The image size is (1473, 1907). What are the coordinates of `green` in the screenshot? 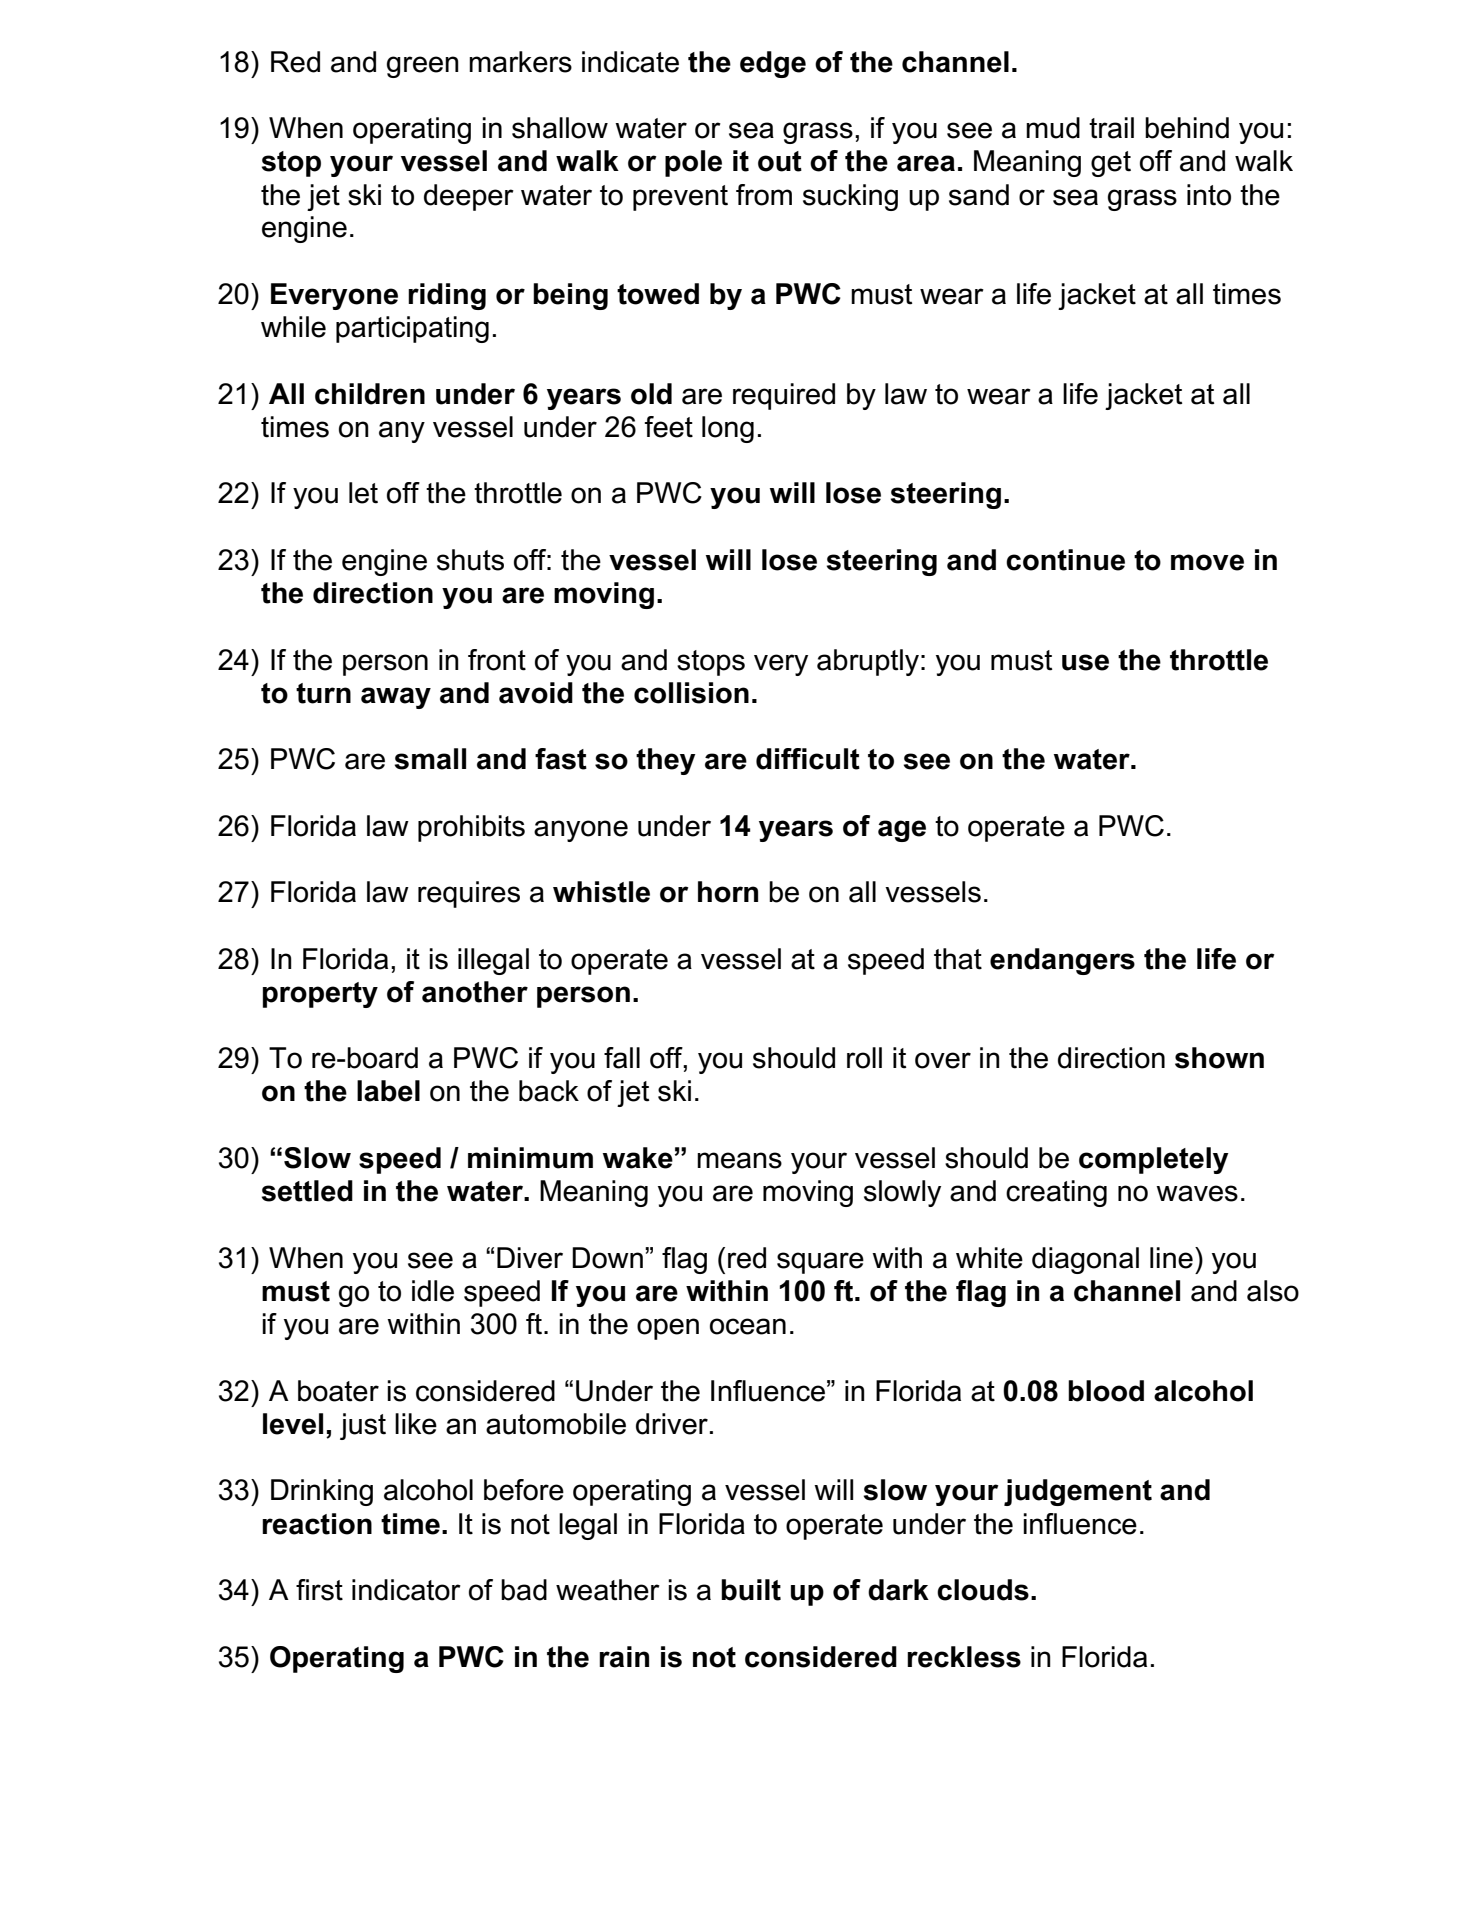 It's located at (423, 67).
